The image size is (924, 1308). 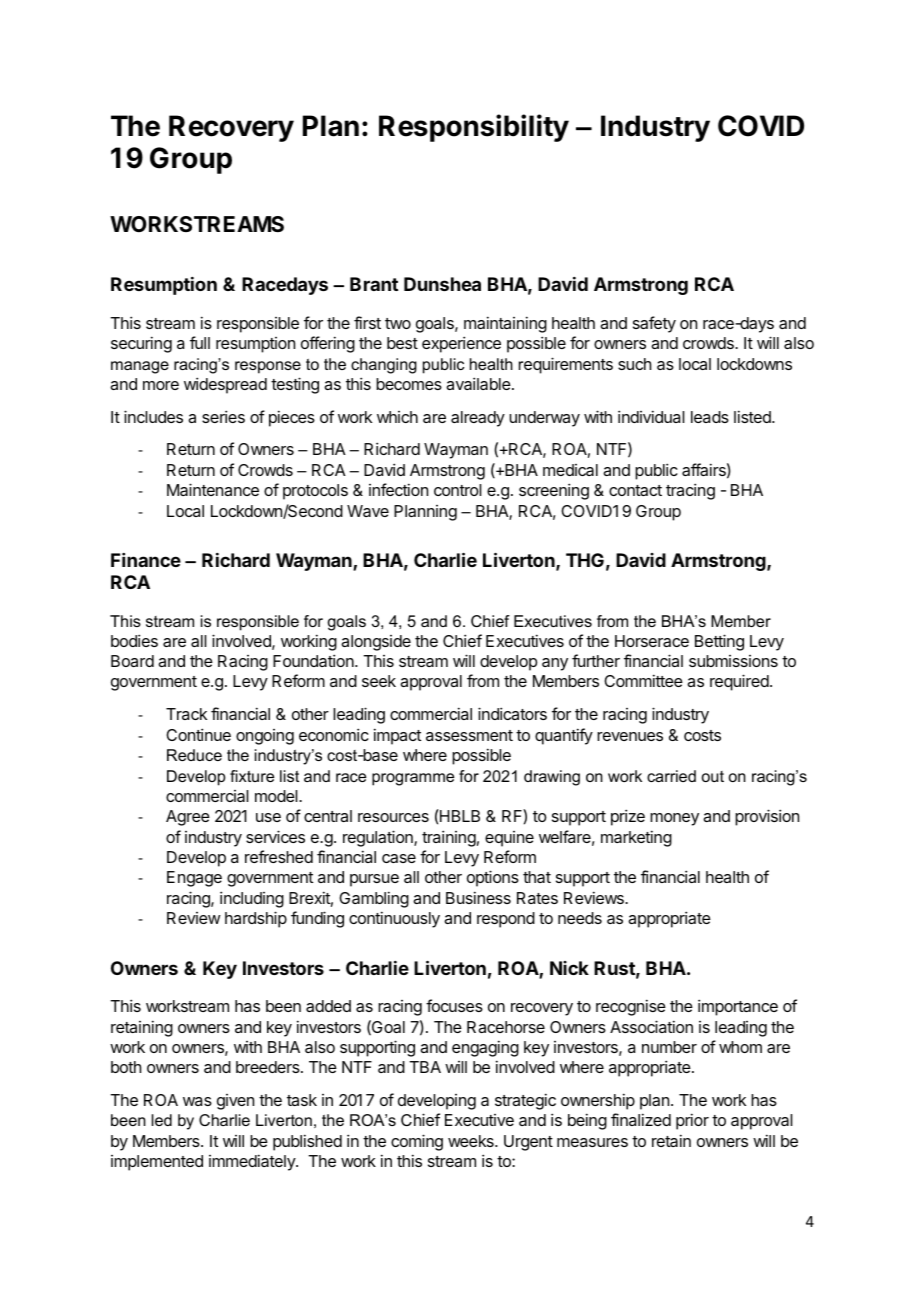 What do you see at coordinates (200, 342) in the screenshot?
I see `full` at bounding box center [200, 342].
